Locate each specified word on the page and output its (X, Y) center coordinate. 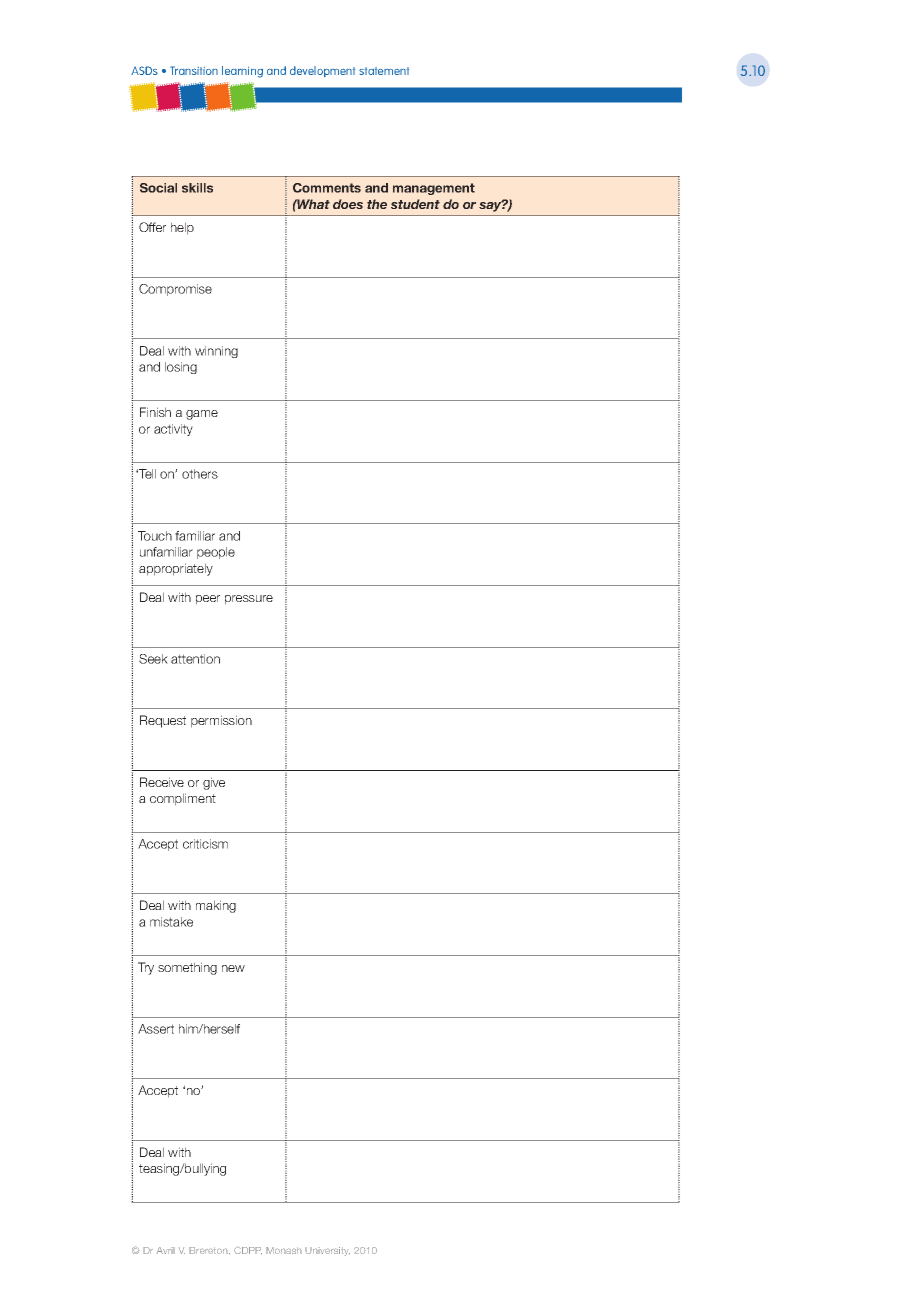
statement (384, 71)
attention (195, 659)
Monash (284, 1250)
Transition (194, 70)
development (322, 71)
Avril (165, 1250)
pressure (249, 600)
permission (221, 721)
